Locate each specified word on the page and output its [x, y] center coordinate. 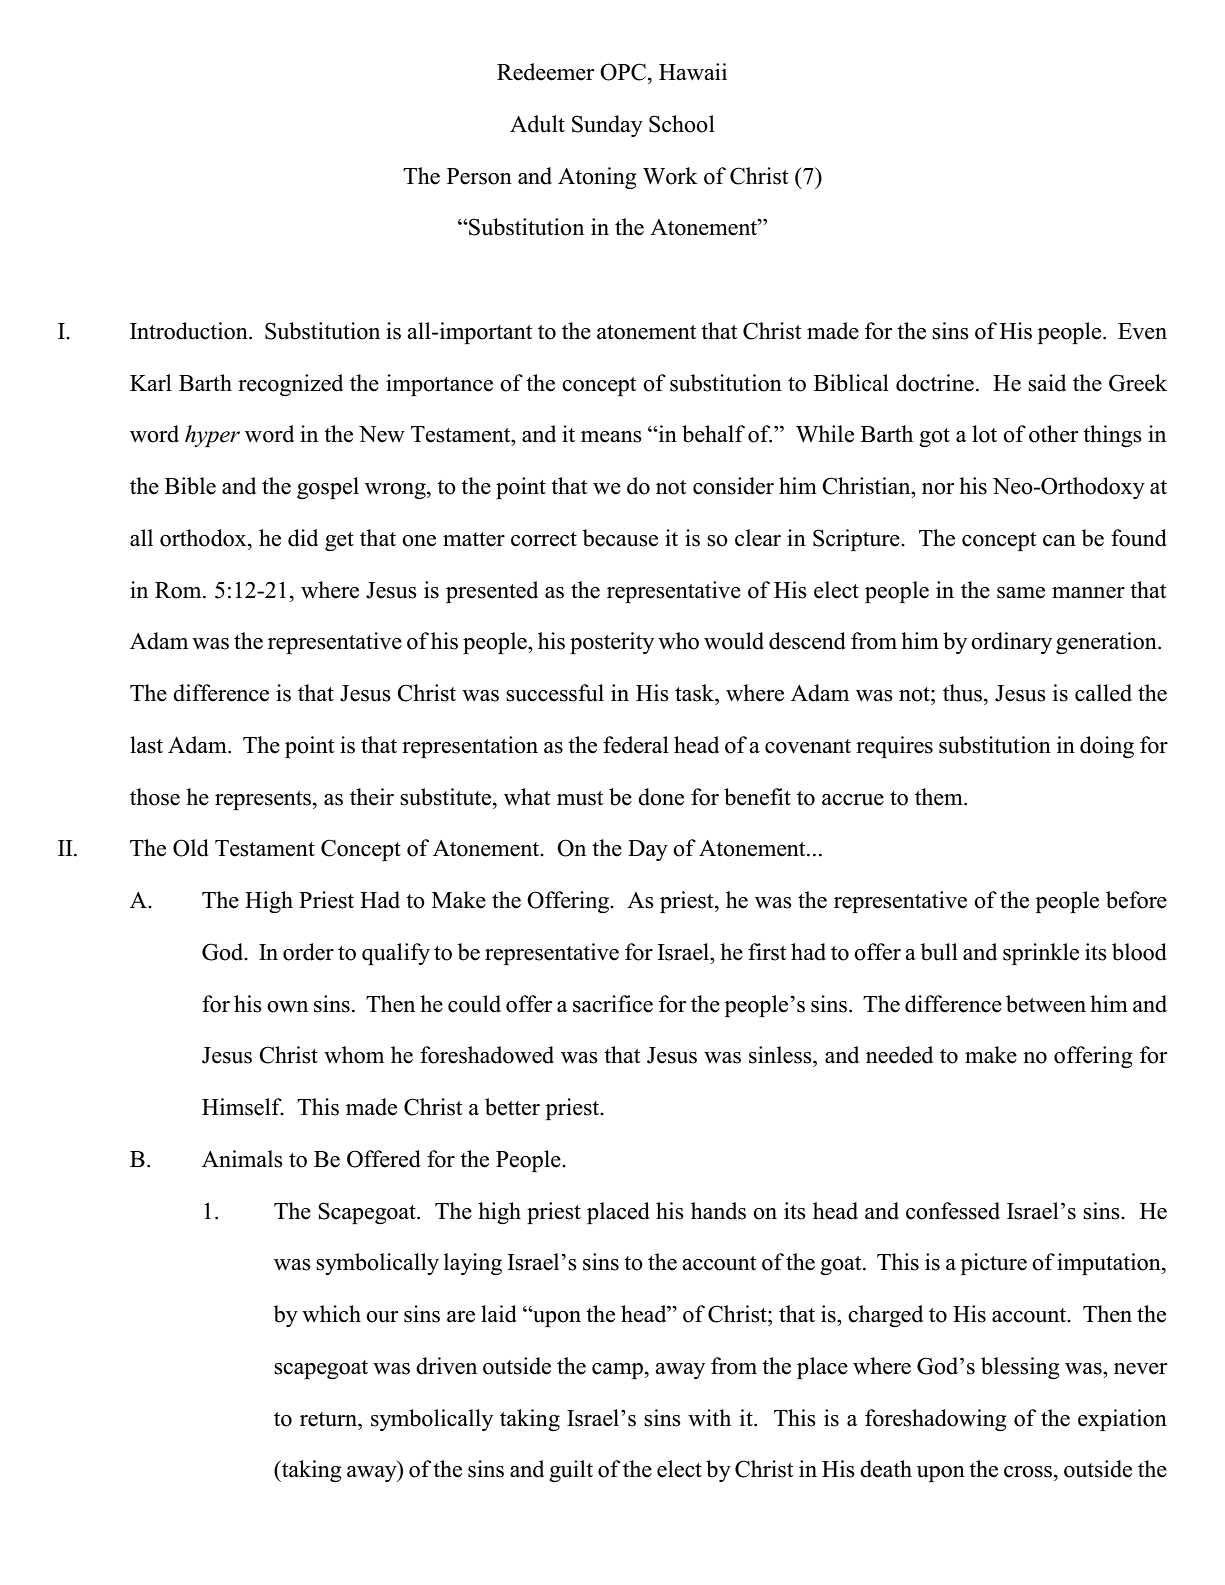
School [682, 124]
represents [263, 800]
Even [1142, 331]
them [940, 797]
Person [479, 176]
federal [636, 745]
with [709, 1417]
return [329, 1419]
